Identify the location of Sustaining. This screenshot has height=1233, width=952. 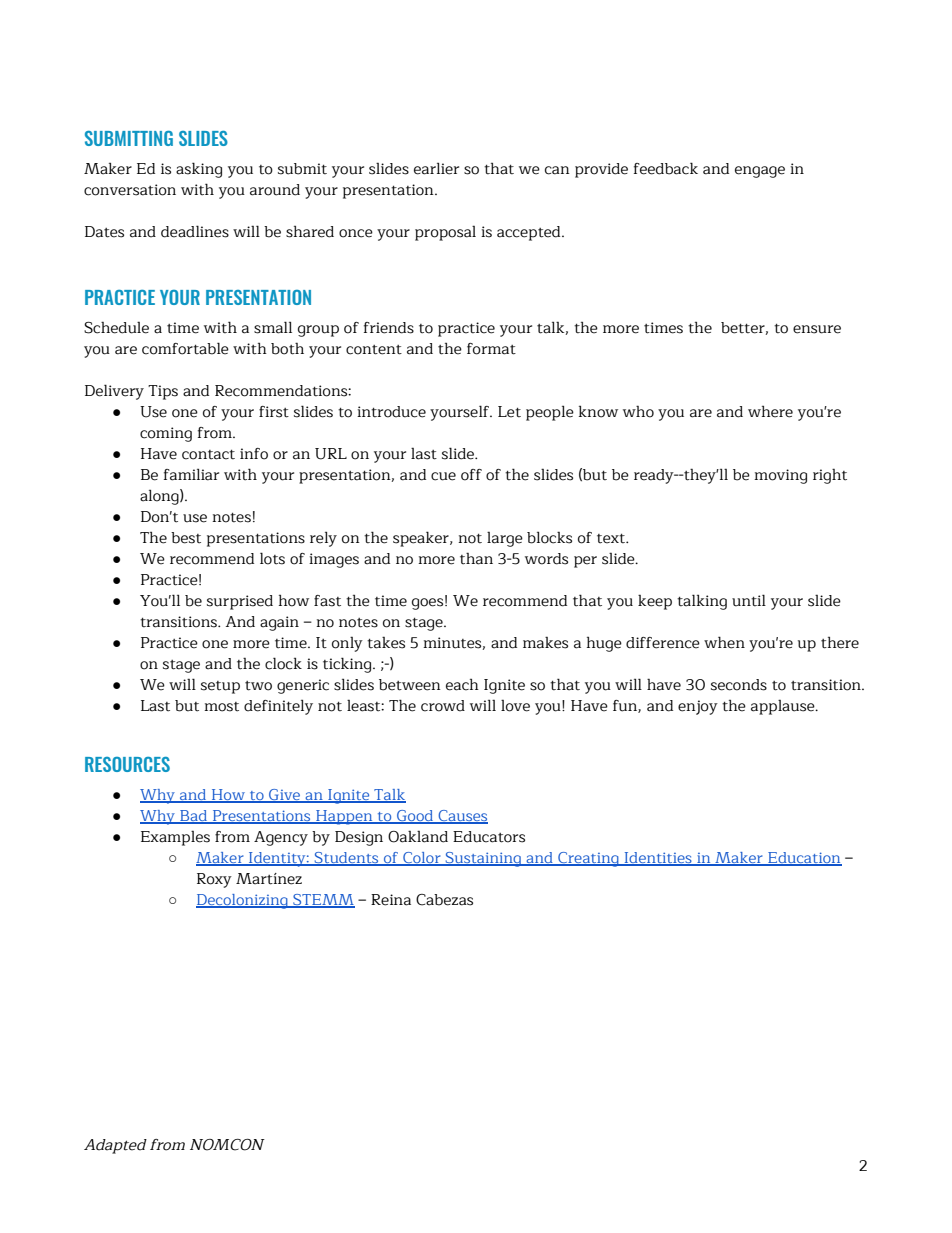
(483, 859).
